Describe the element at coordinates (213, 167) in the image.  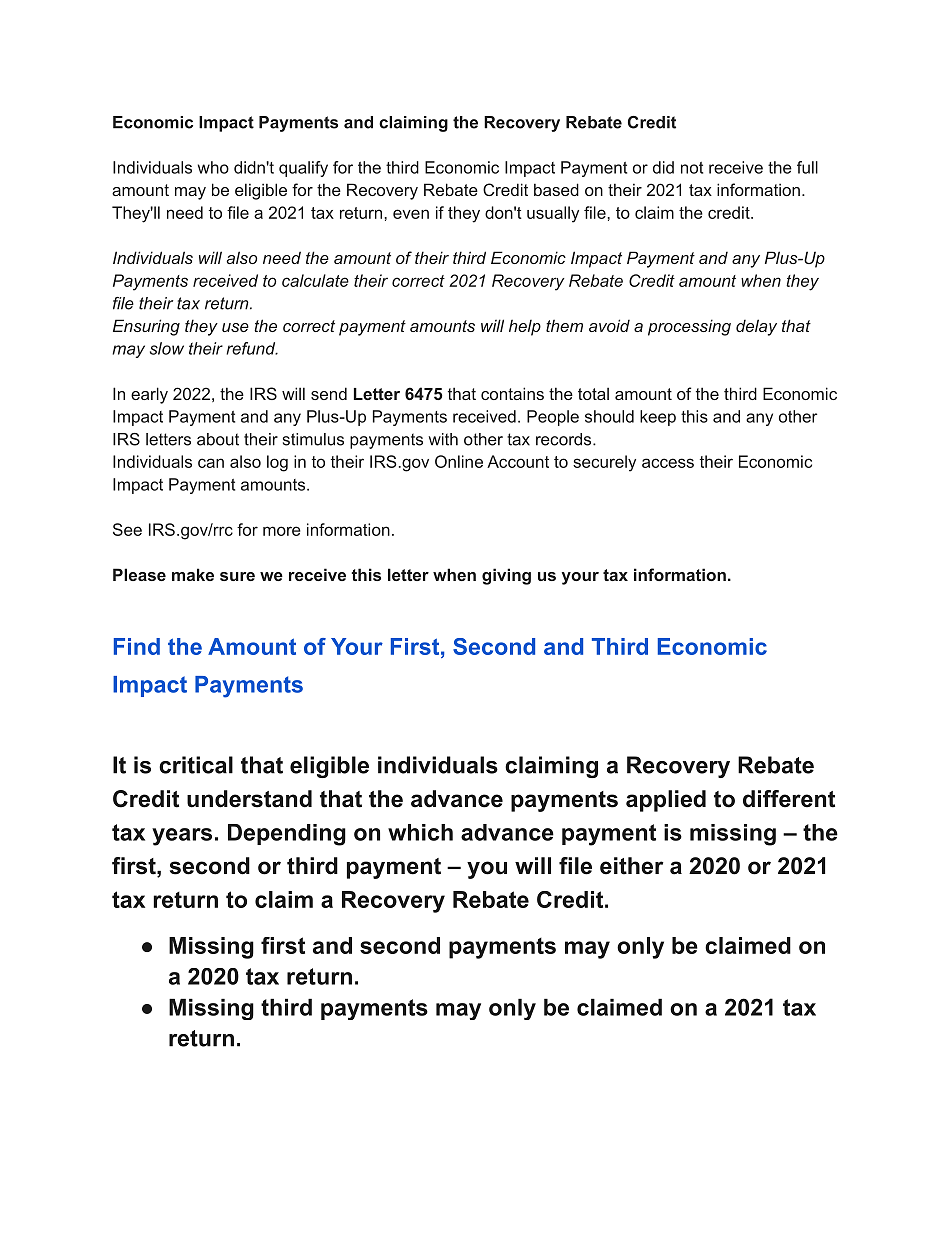
I see `who` at that location.
